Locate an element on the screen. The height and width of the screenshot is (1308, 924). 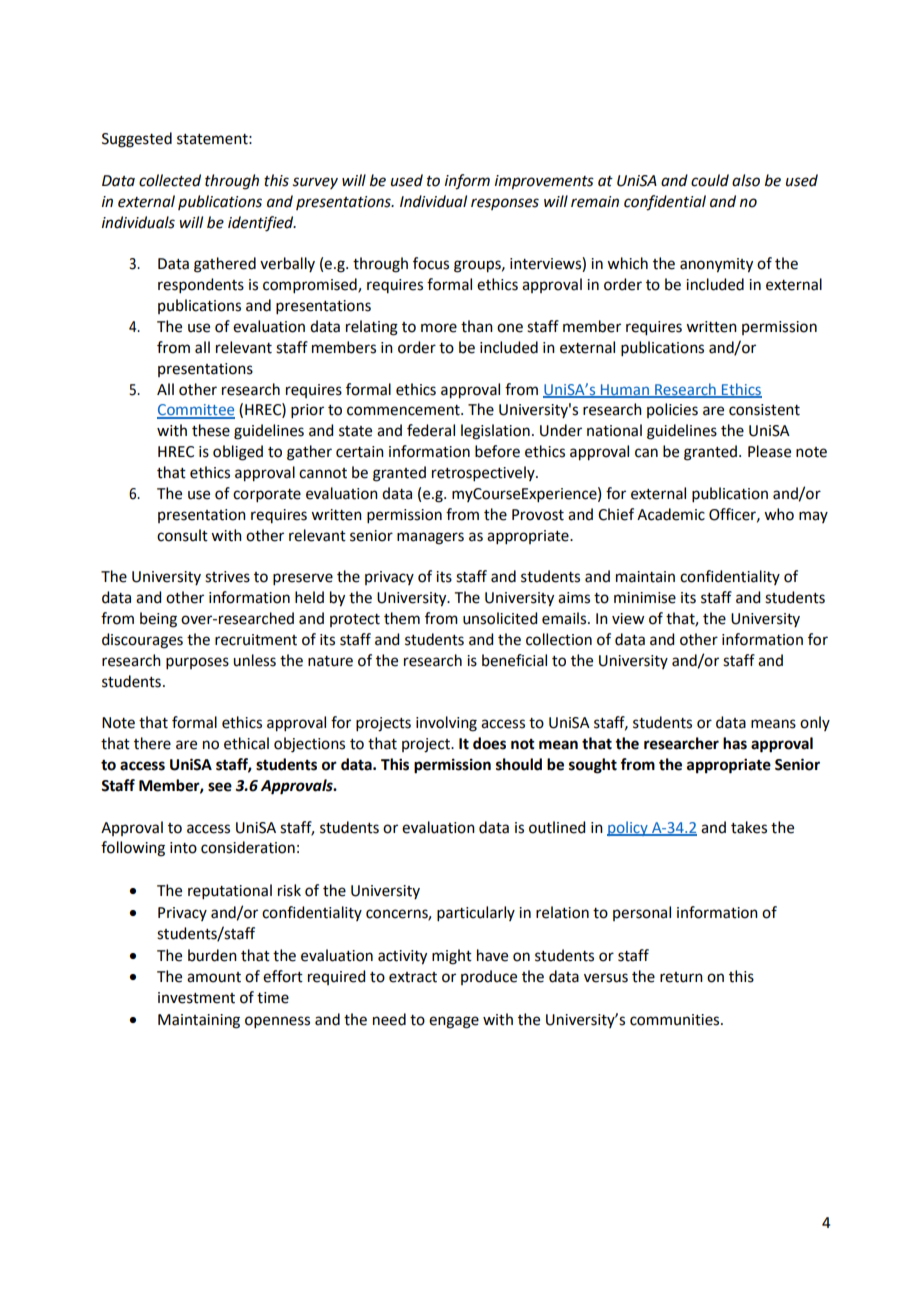
also is located at coordinates (746, 180).
